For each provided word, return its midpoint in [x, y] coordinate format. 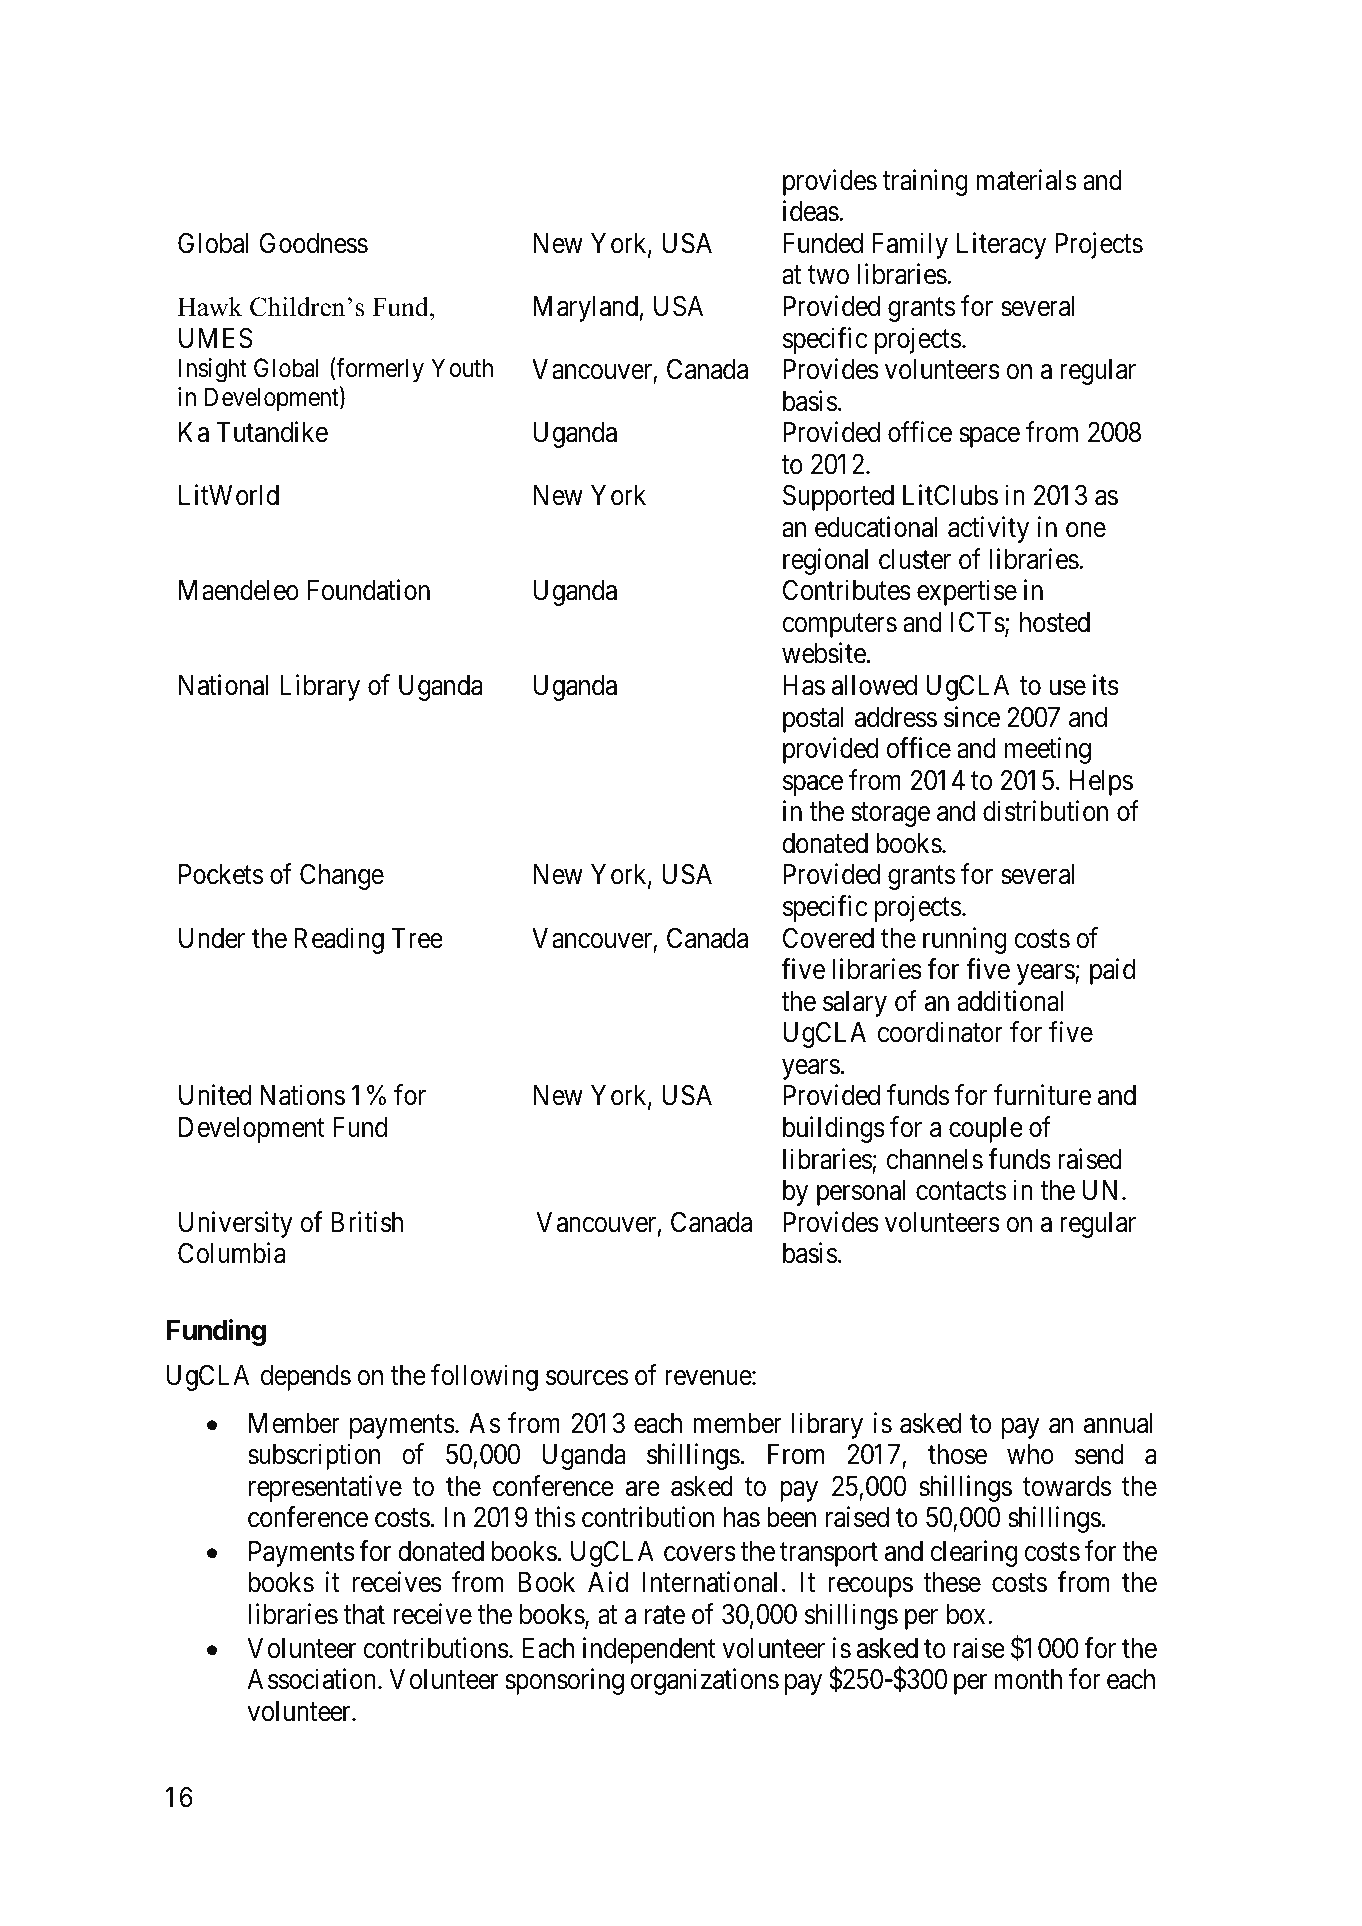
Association [313, 1679]
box [966, 1614]
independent [649, 1650]
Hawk [210, 307]
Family [910, 245]
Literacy [1001, 245]
